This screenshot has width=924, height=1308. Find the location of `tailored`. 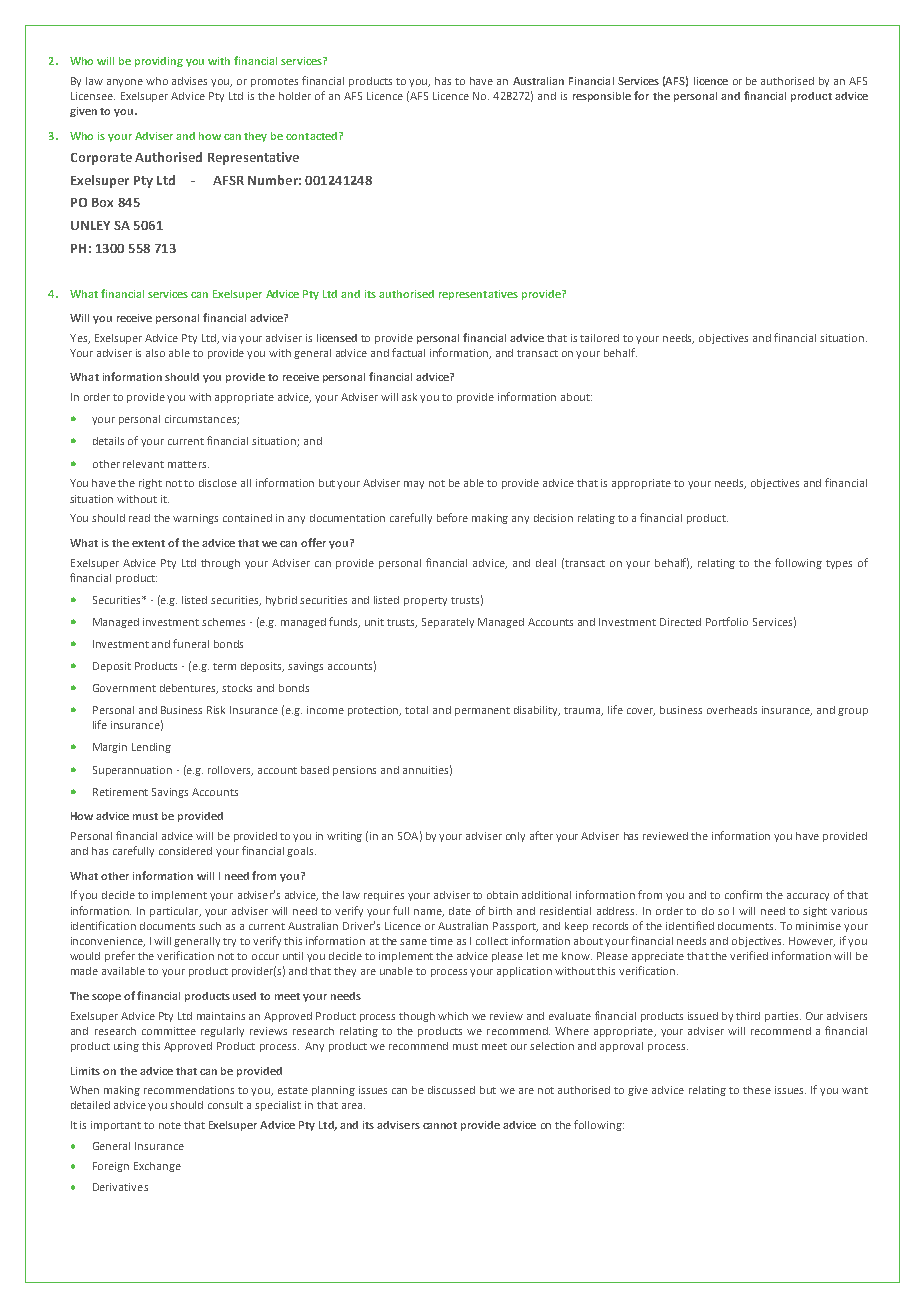

tailored is located at coordinates (599, 338).
